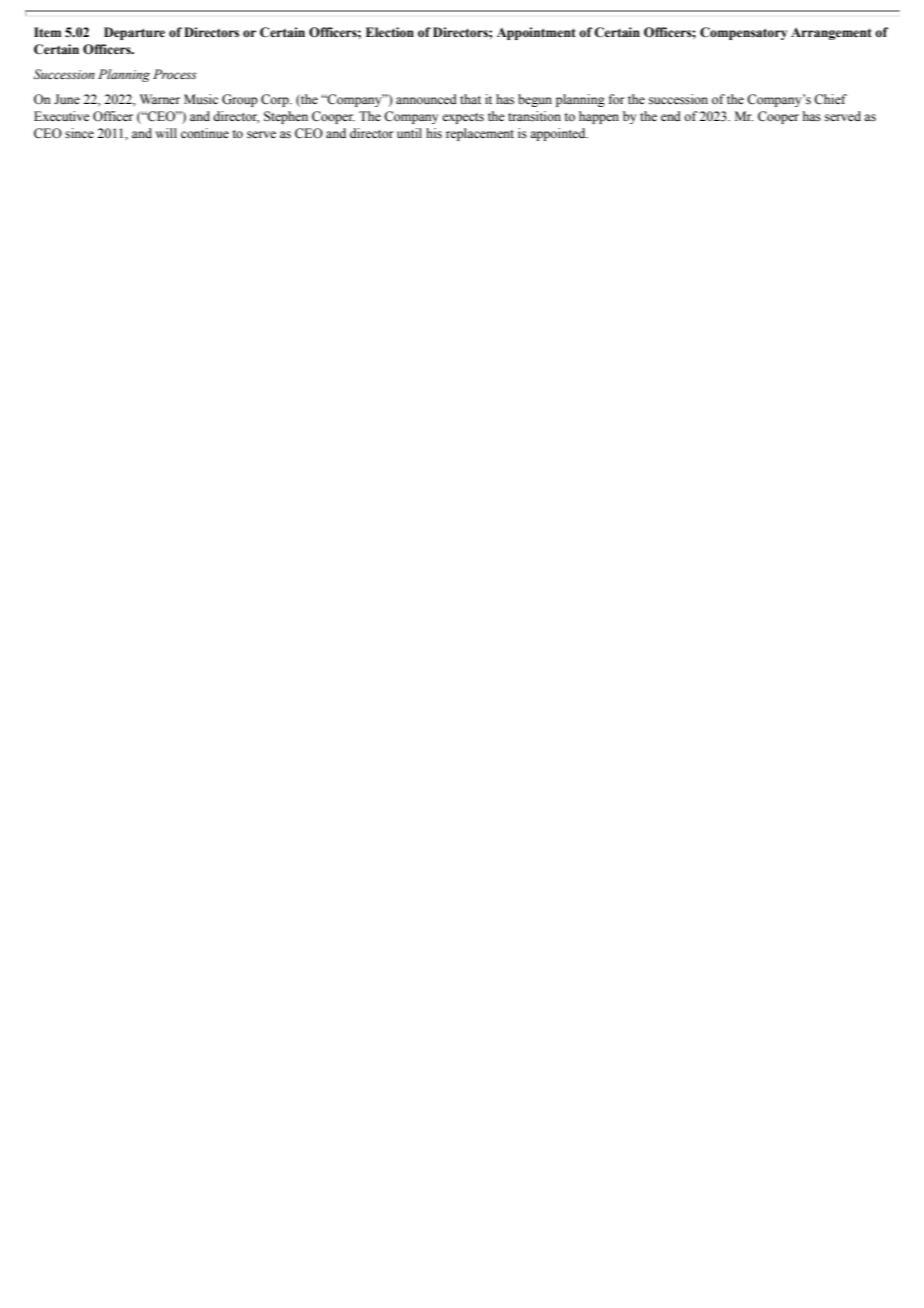  I want to click on Process, so click(175, 74).
